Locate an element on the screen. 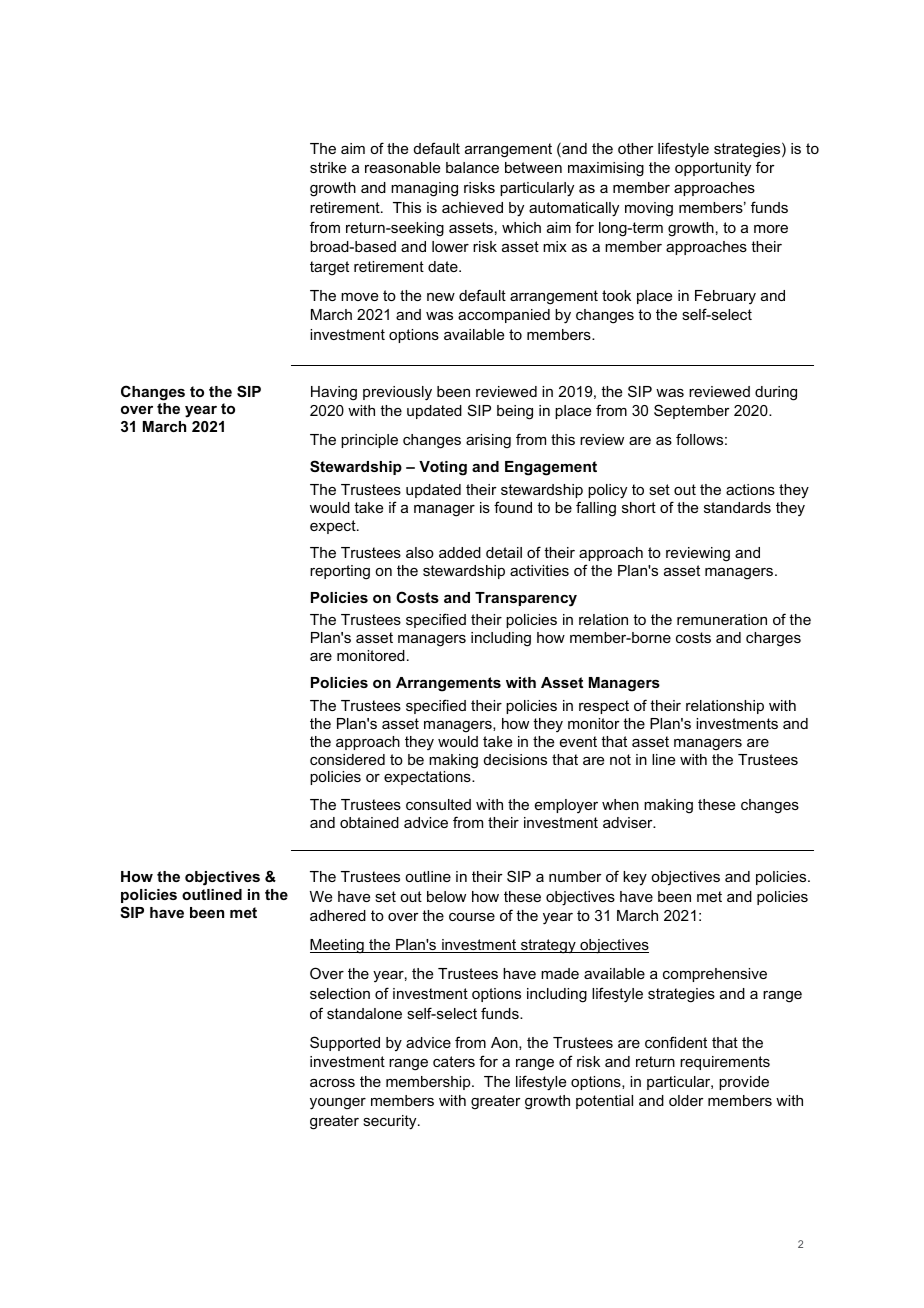 This screenshot has width=924, height=1308. between is located at coordinates (533, 167).
